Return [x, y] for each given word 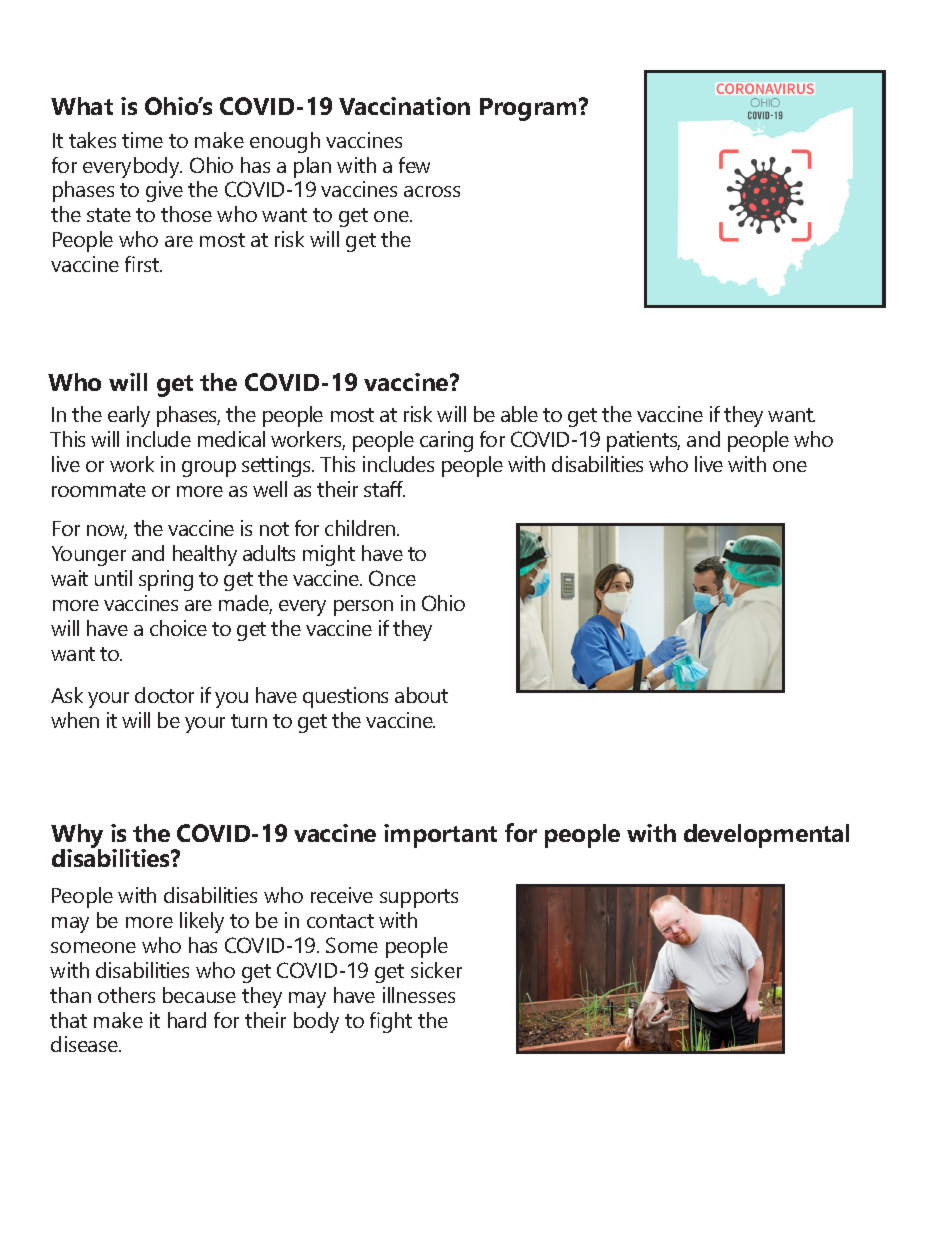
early [129, 416]
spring [166, 580]
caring [446, 441]
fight [391, 1022]
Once [392, 578]
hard [187, 1020]
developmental [766, 836]
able [519, 414]
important [440, 836]
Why [77, 837]
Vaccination [404, 106]
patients [643, 441]
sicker [436, 970]
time [142, 140]
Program [530, 109]
